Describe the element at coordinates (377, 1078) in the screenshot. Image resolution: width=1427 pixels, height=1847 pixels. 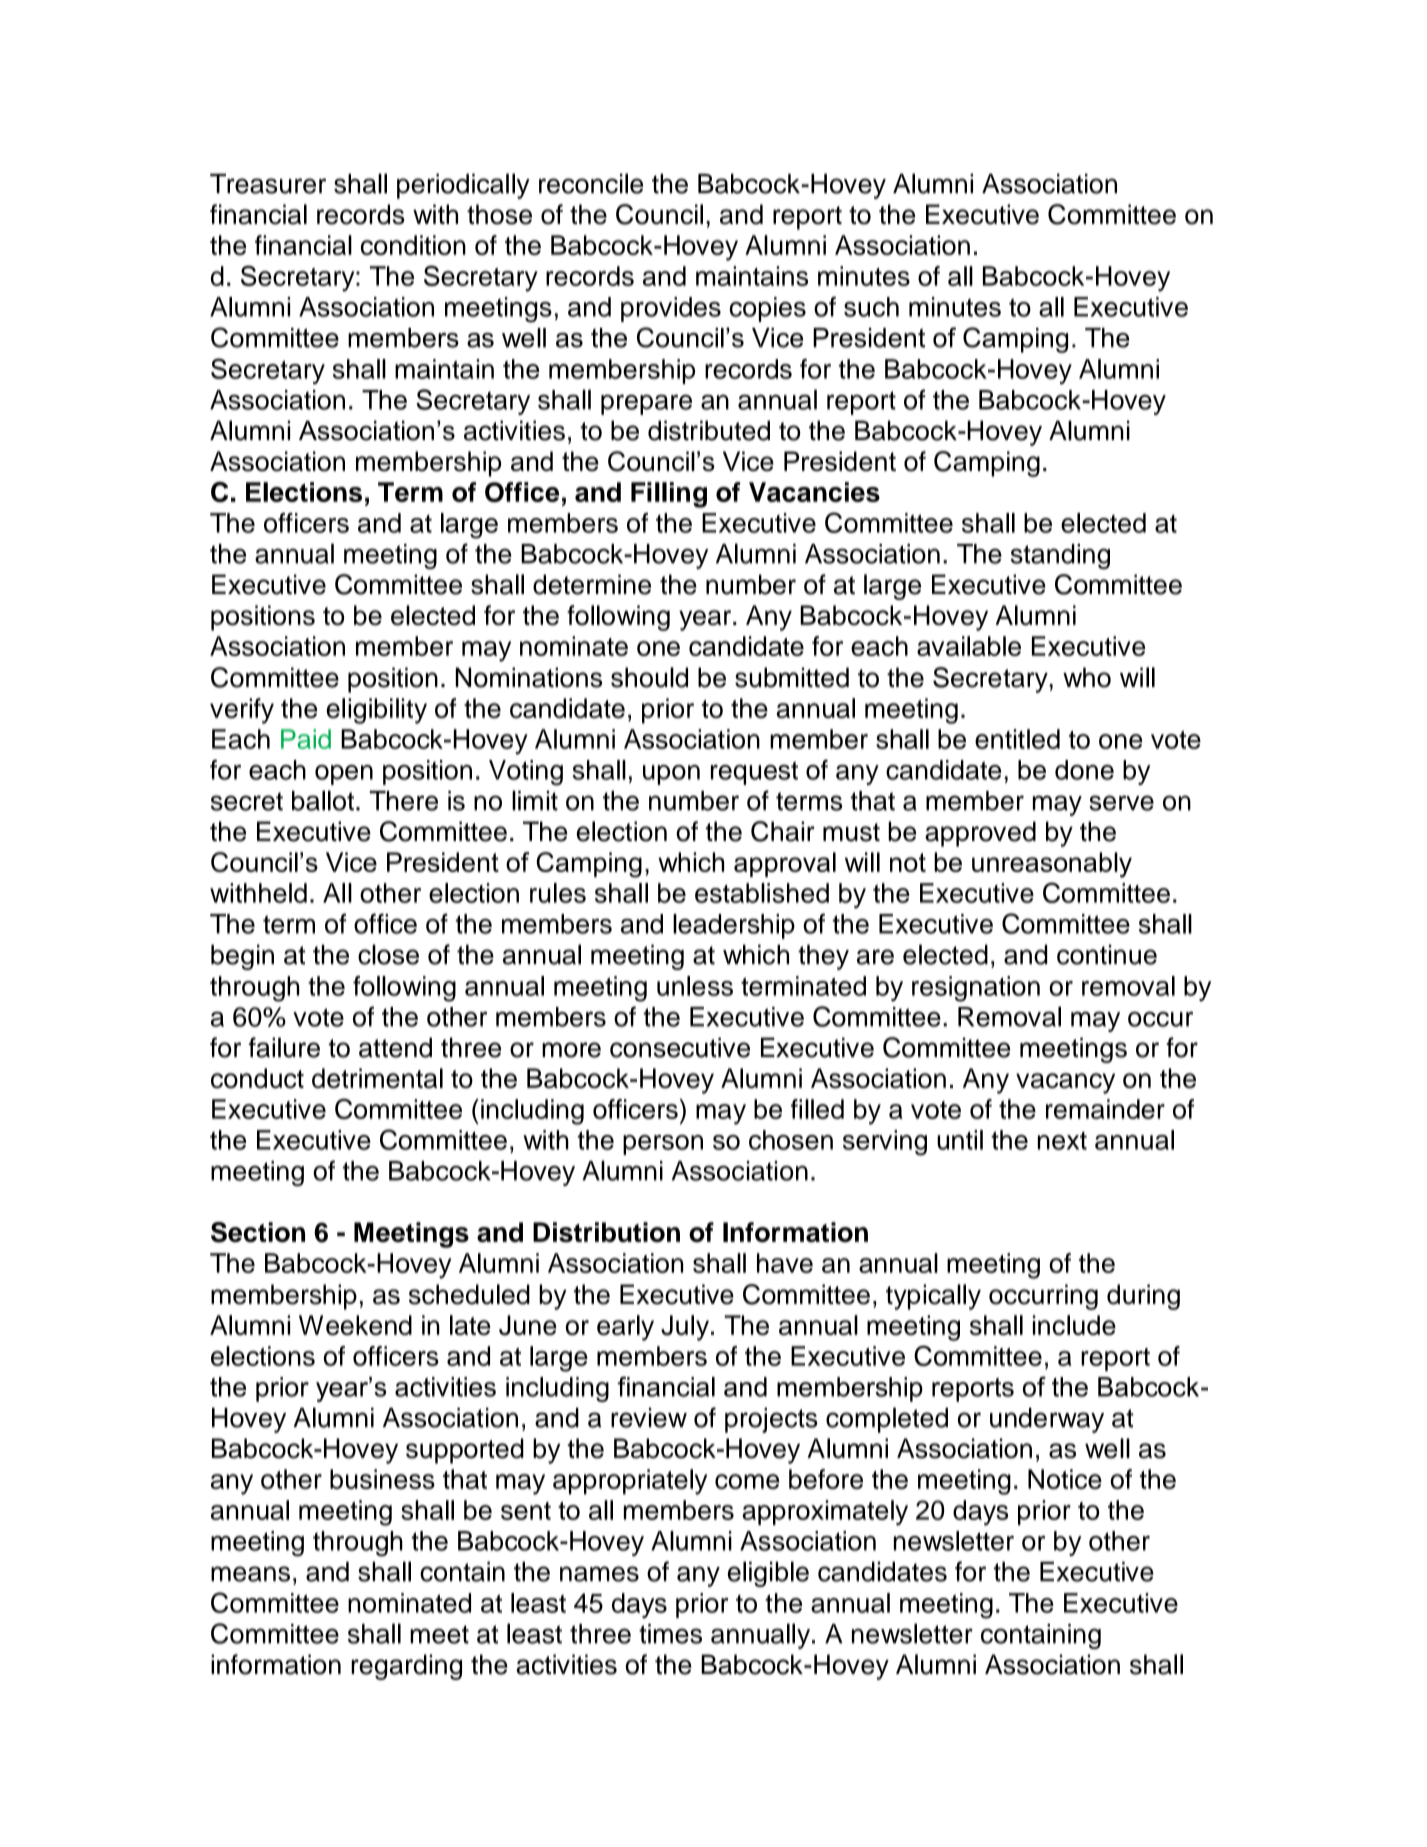
I see `detrimental` at that location.
